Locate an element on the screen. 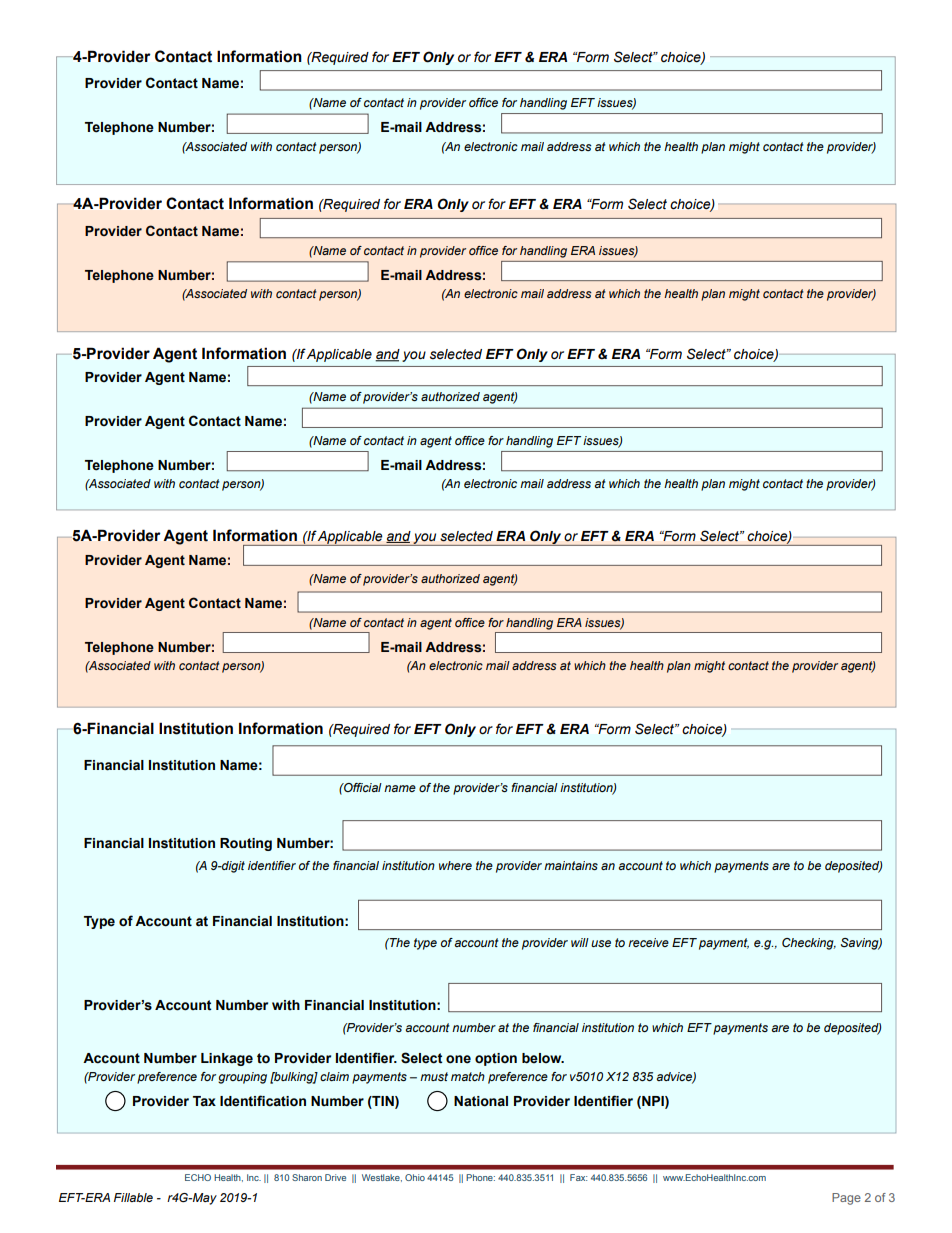  below is located at coordinates (543, 1058).
